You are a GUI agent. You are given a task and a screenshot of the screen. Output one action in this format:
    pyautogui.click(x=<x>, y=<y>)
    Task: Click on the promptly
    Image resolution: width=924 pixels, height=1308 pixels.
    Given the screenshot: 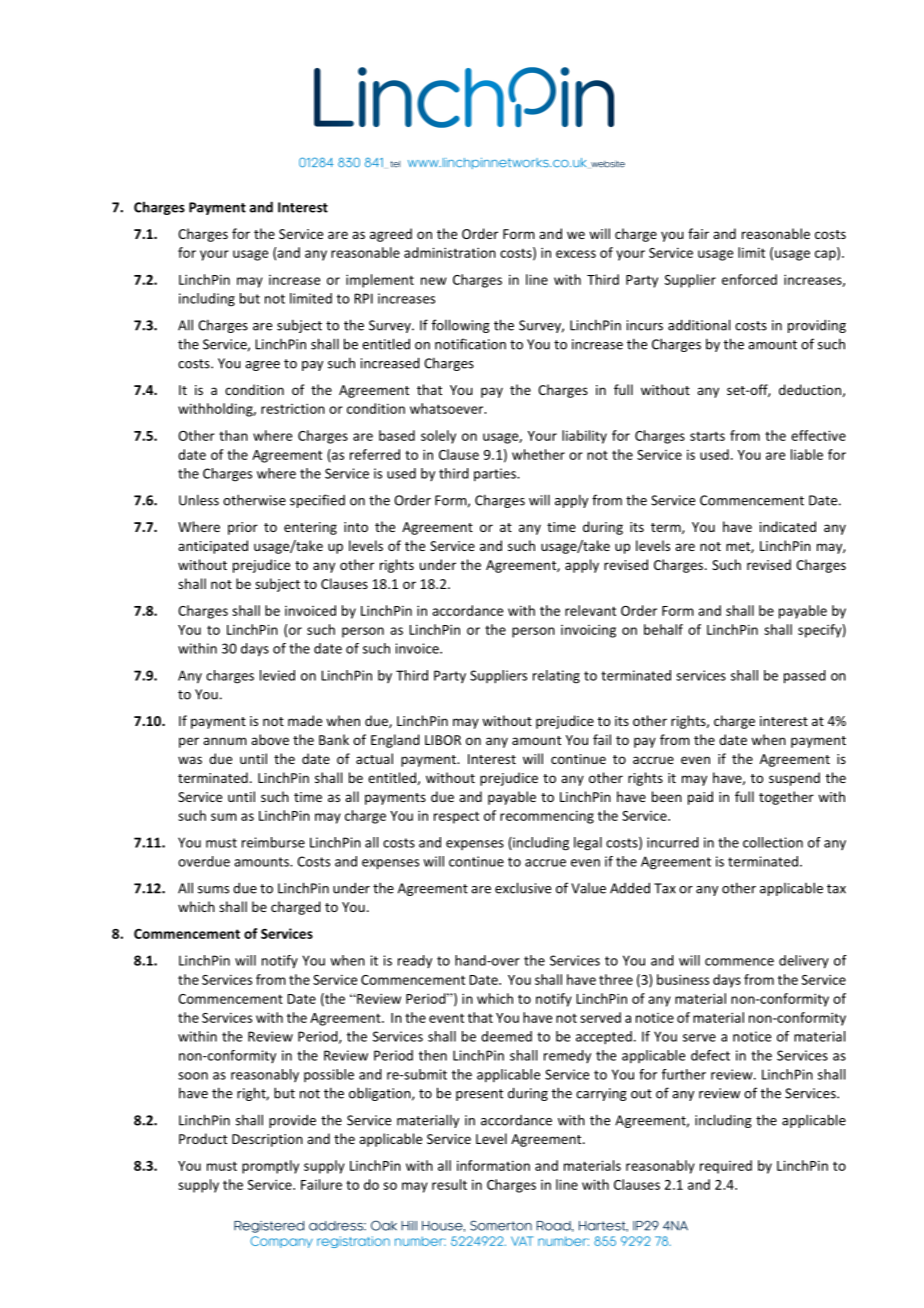 What is the action you would take?
    pyautogui.click(x=270, y=1167)
